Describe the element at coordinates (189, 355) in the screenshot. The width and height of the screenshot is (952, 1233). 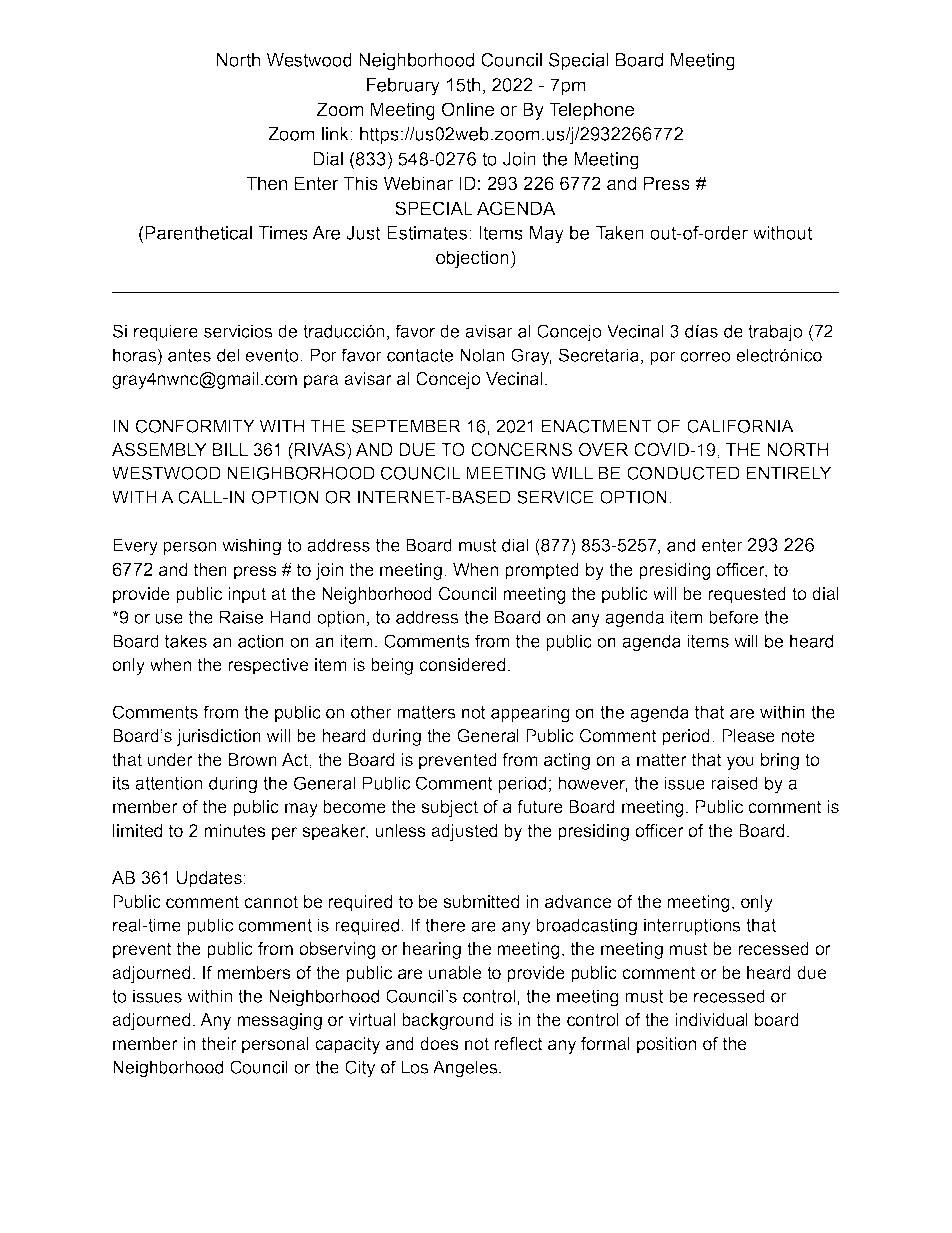
I see `antes` at that location.
